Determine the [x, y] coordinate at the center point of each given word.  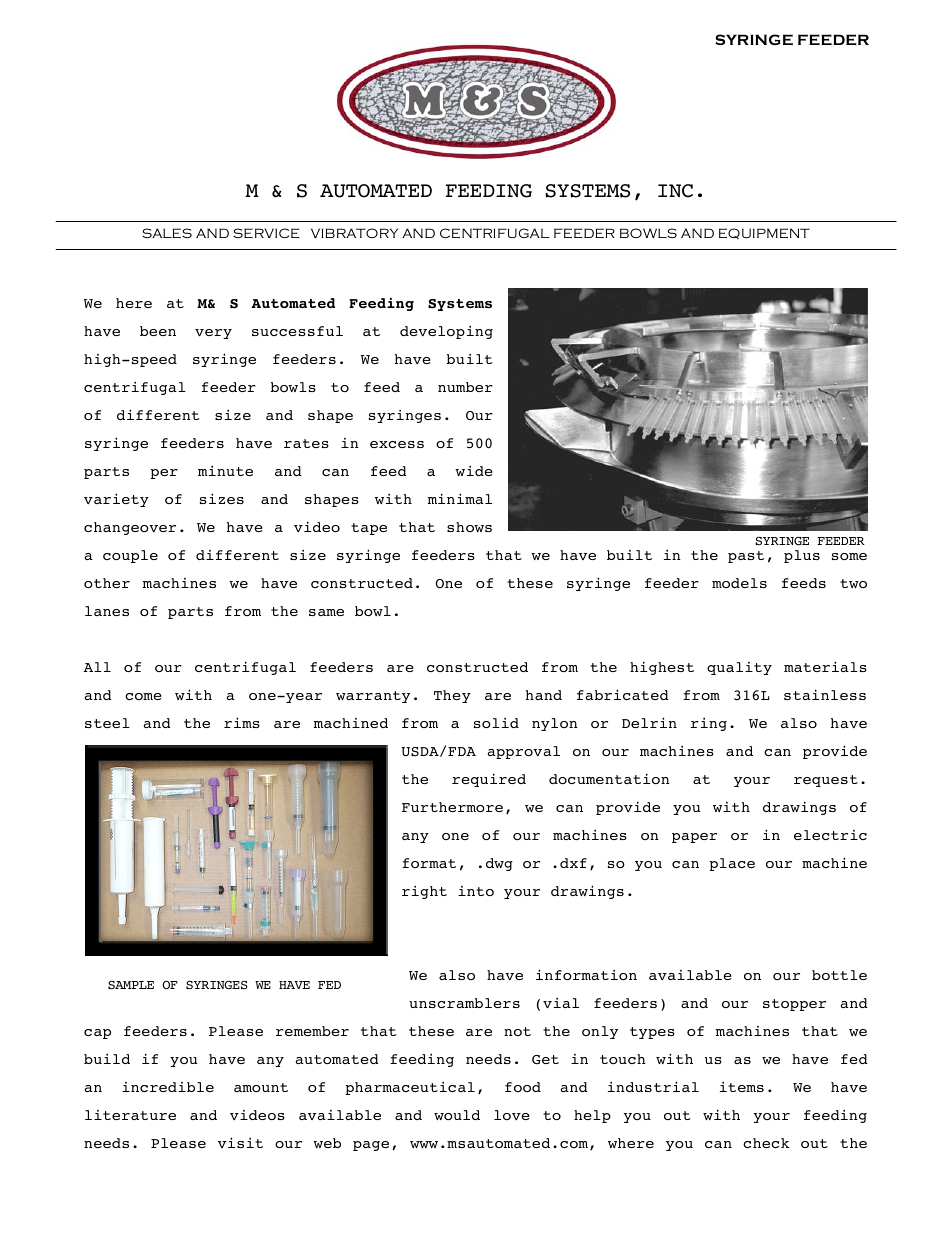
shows [469, 527]
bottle [839, 975]
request [826, 781]
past [746, 557]
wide [474, 470]
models [739, 583]
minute [225, 470]
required [489, 780]
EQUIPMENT [764, 233]
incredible [168, 1087]
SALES [167, 233]
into [476, 891]
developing [446, 332]
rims [242, 722]
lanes [107, 611]
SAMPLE [131, 985]
